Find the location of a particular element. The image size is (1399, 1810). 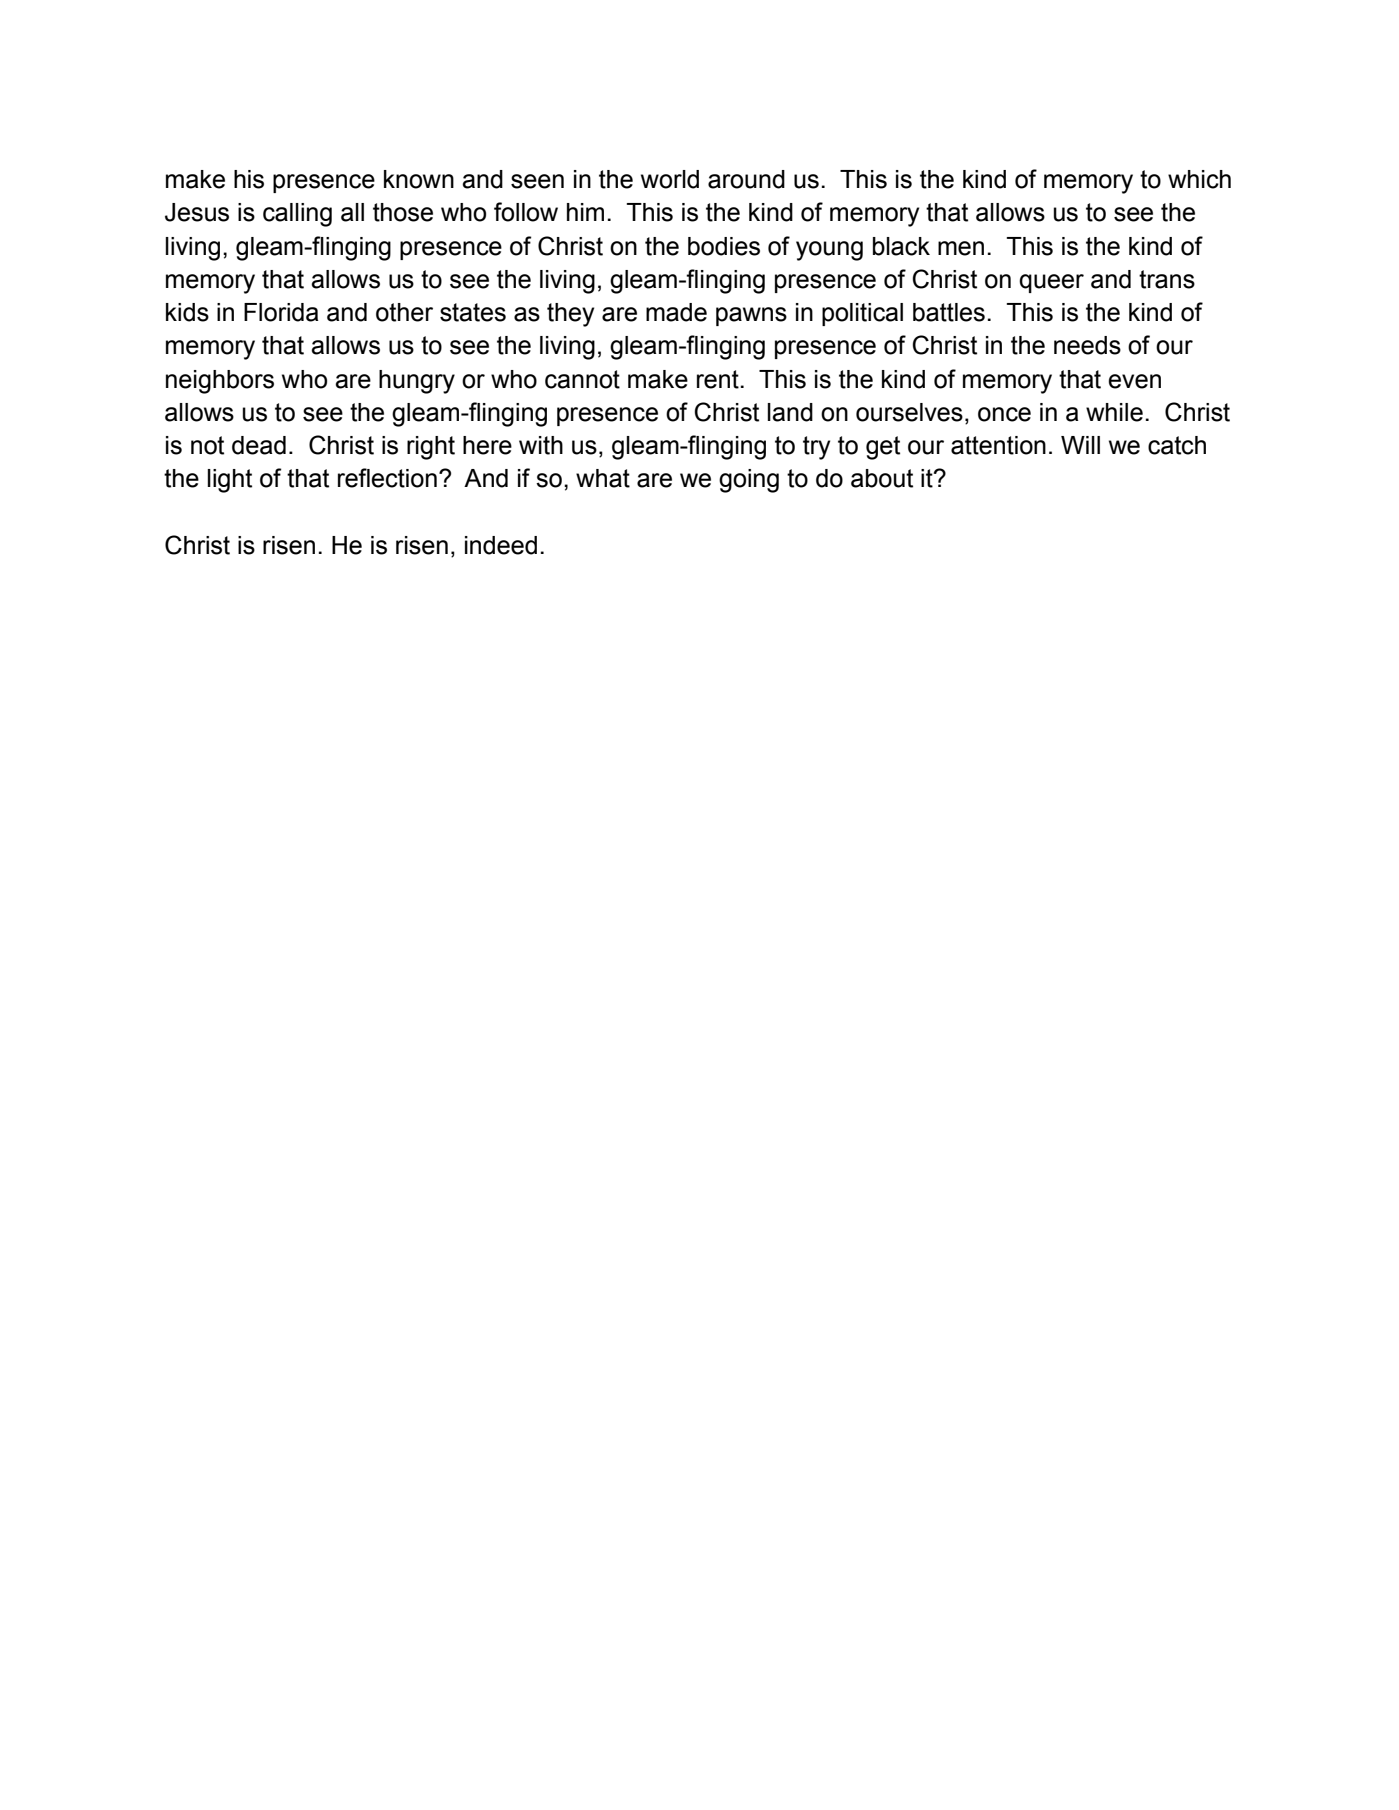

going is located at coordinates (749, 481).
